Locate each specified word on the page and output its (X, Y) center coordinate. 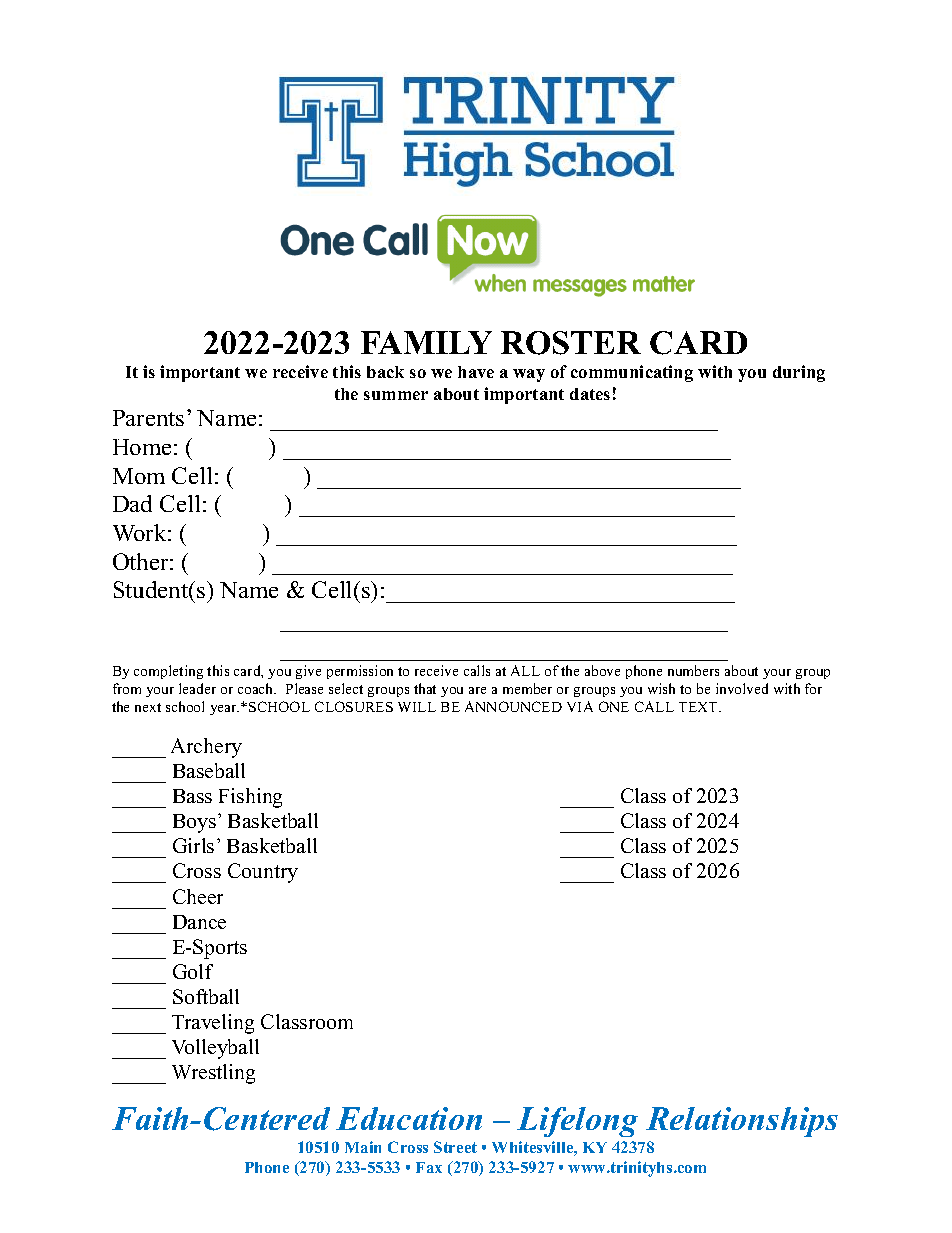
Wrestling (213, 1074)
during (799, 373)
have (476, 372)
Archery (206, 748)
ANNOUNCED (513, 706)
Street (455, 1147)
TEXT (699, 707)
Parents (148, 418)
